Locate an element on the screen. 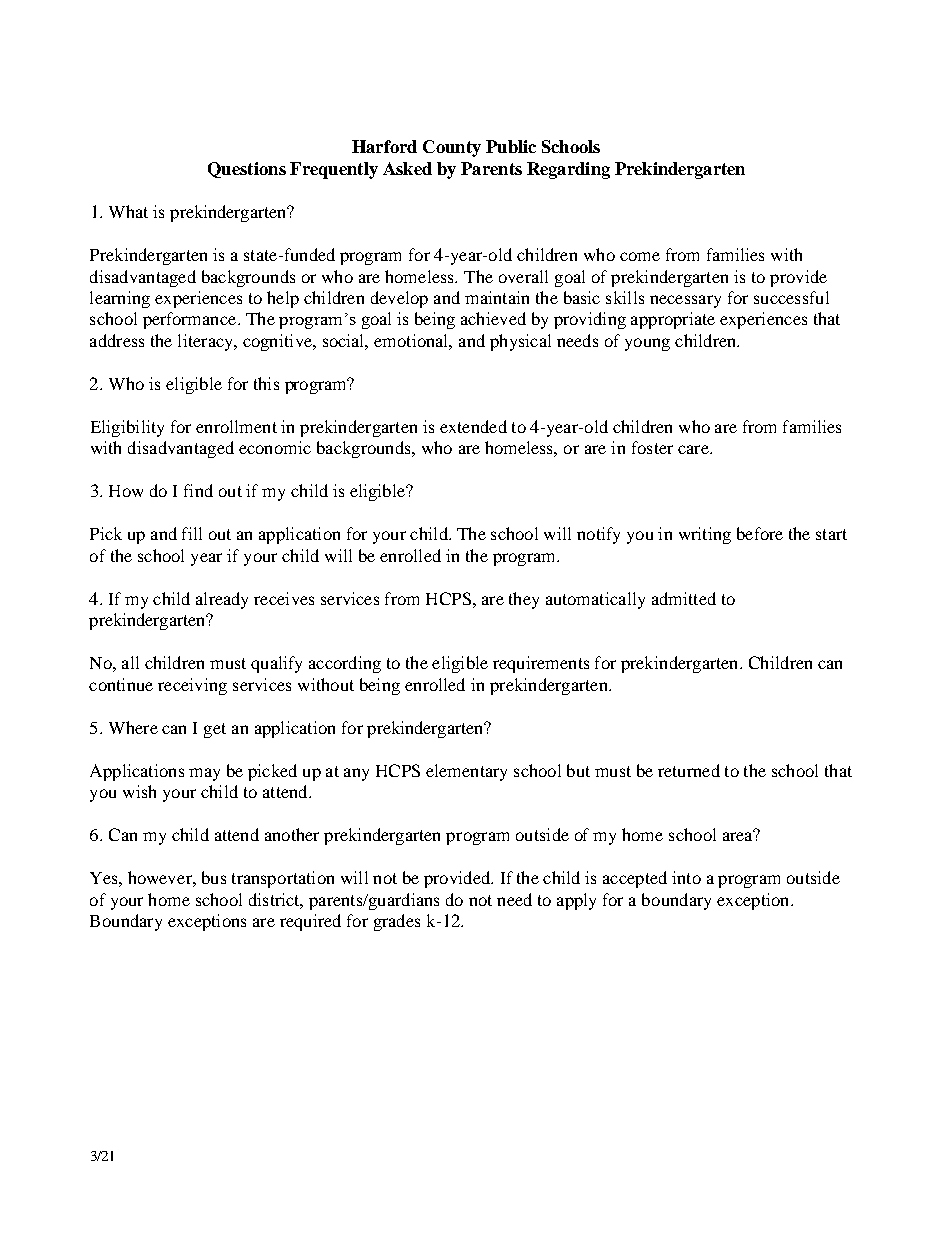  County is located at coordinates (452, 148).
